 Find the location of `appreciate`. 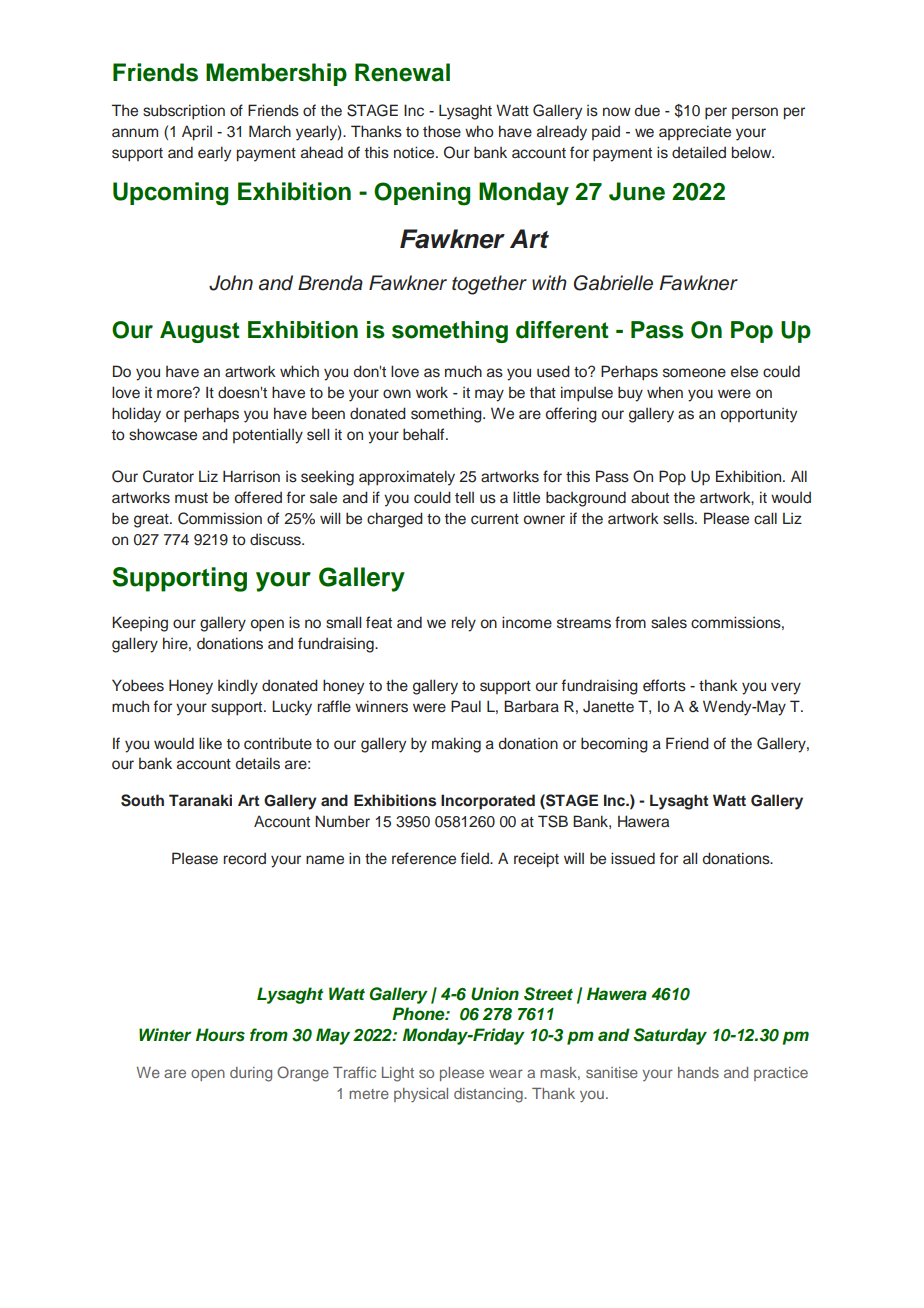

appreciate is located at coordinates (695, 133).
